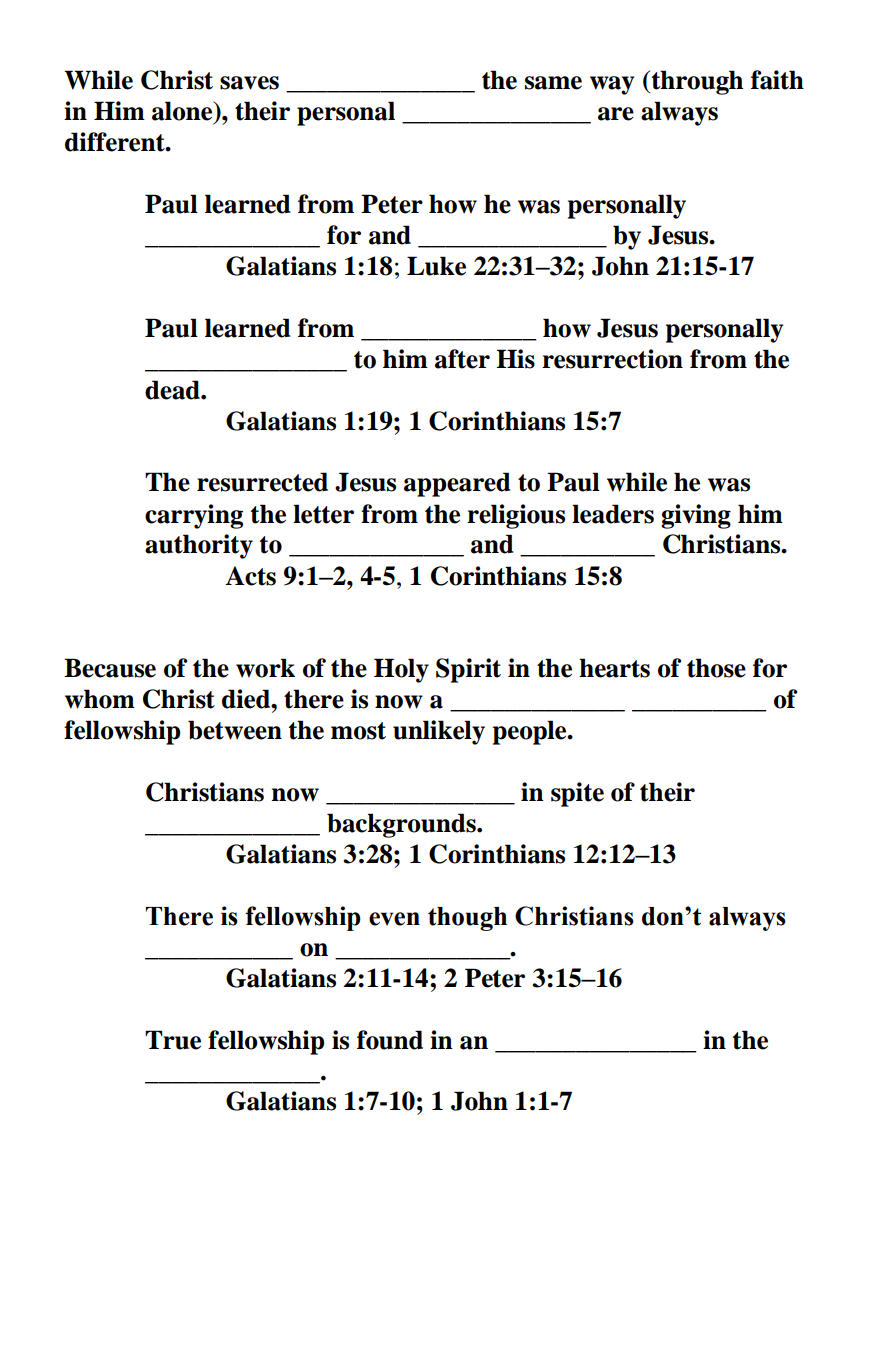 This image has width=887, height=1372. I want to click on True, so click(173, 1040).
